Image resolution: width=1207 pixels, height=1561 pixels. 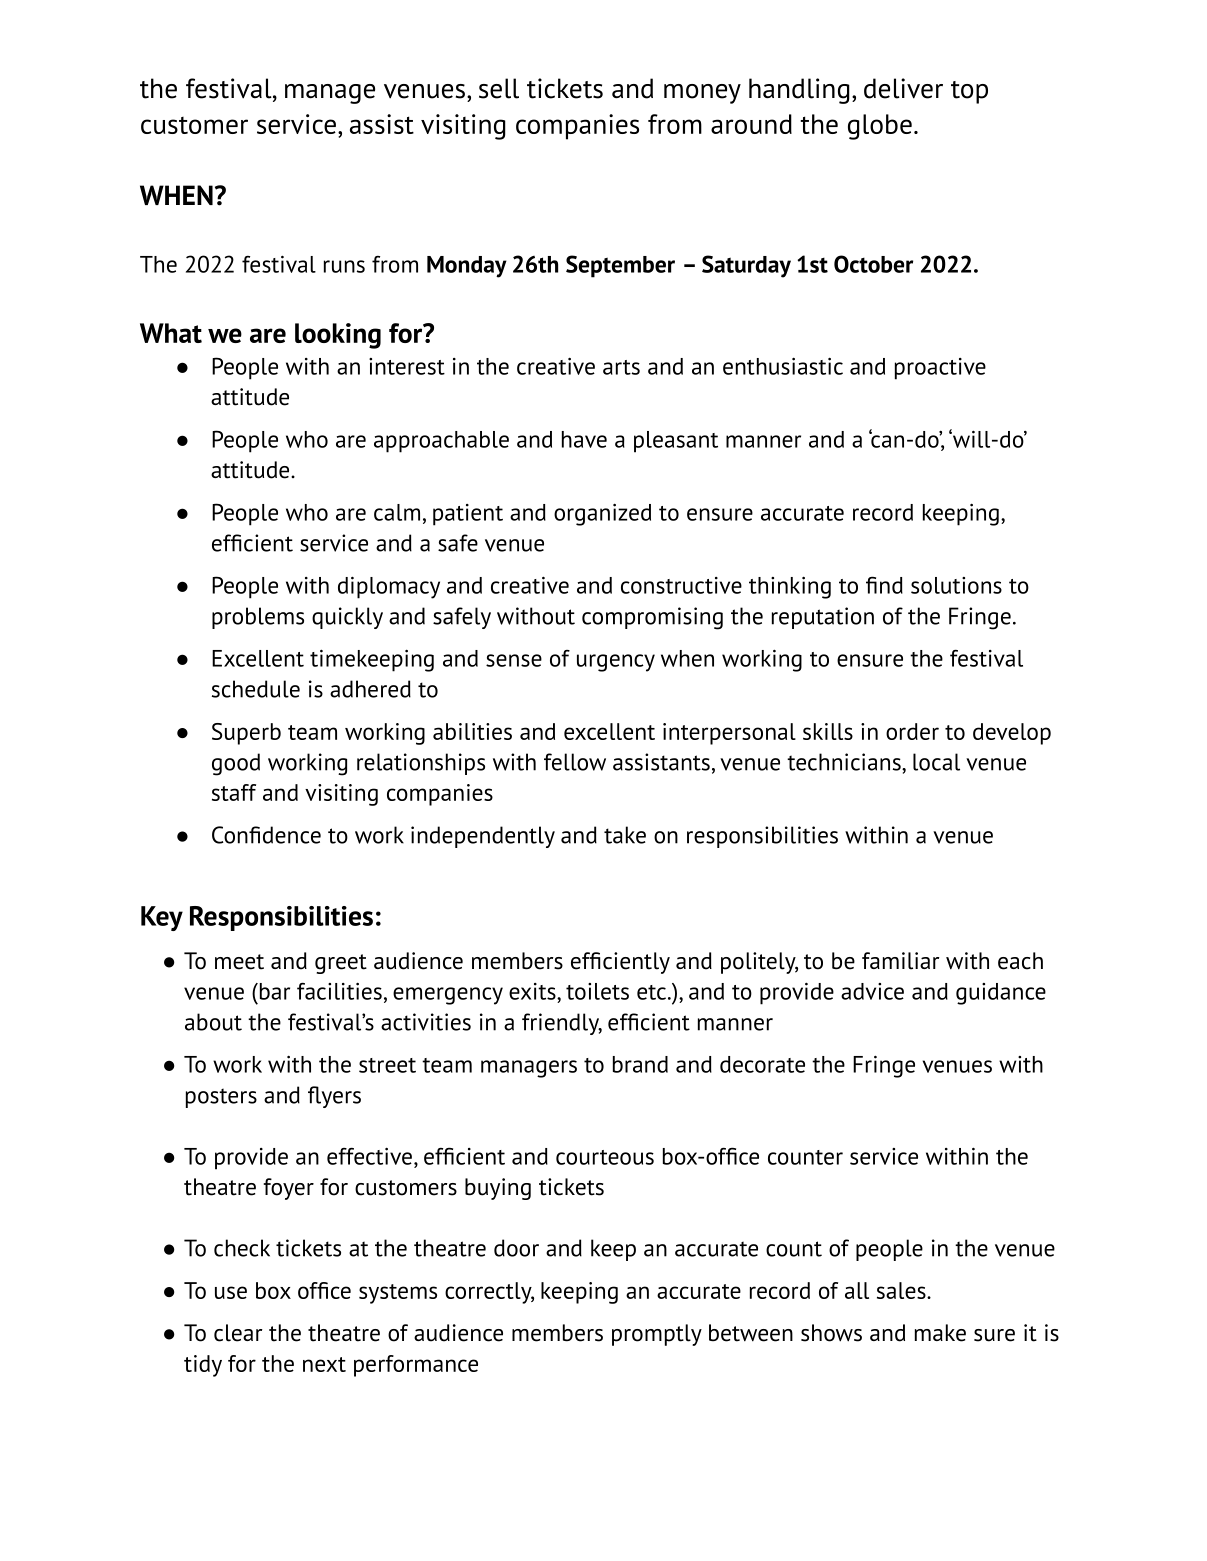 What do you see at coordinates (238, 1333) in the screenshot?
I see `clear` at bounding box center [238, 1333].
